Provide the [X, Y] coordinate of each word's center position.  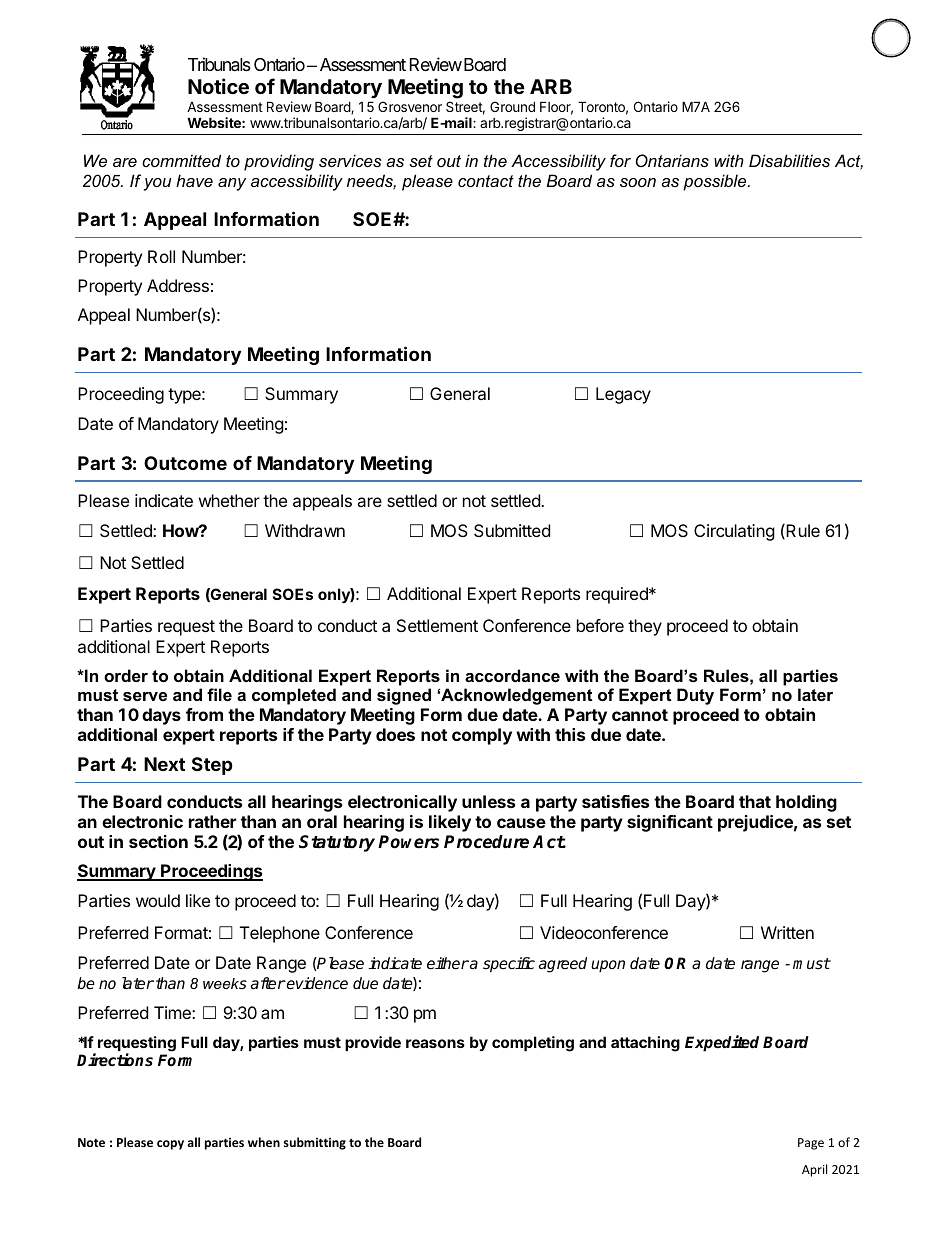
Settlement [437, 625]
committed [181, 160]
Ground [512, 106]
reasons [435, 1043]
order [126, 675]
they [645, 627]
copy [170, 1145]
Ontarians [672, 160]
